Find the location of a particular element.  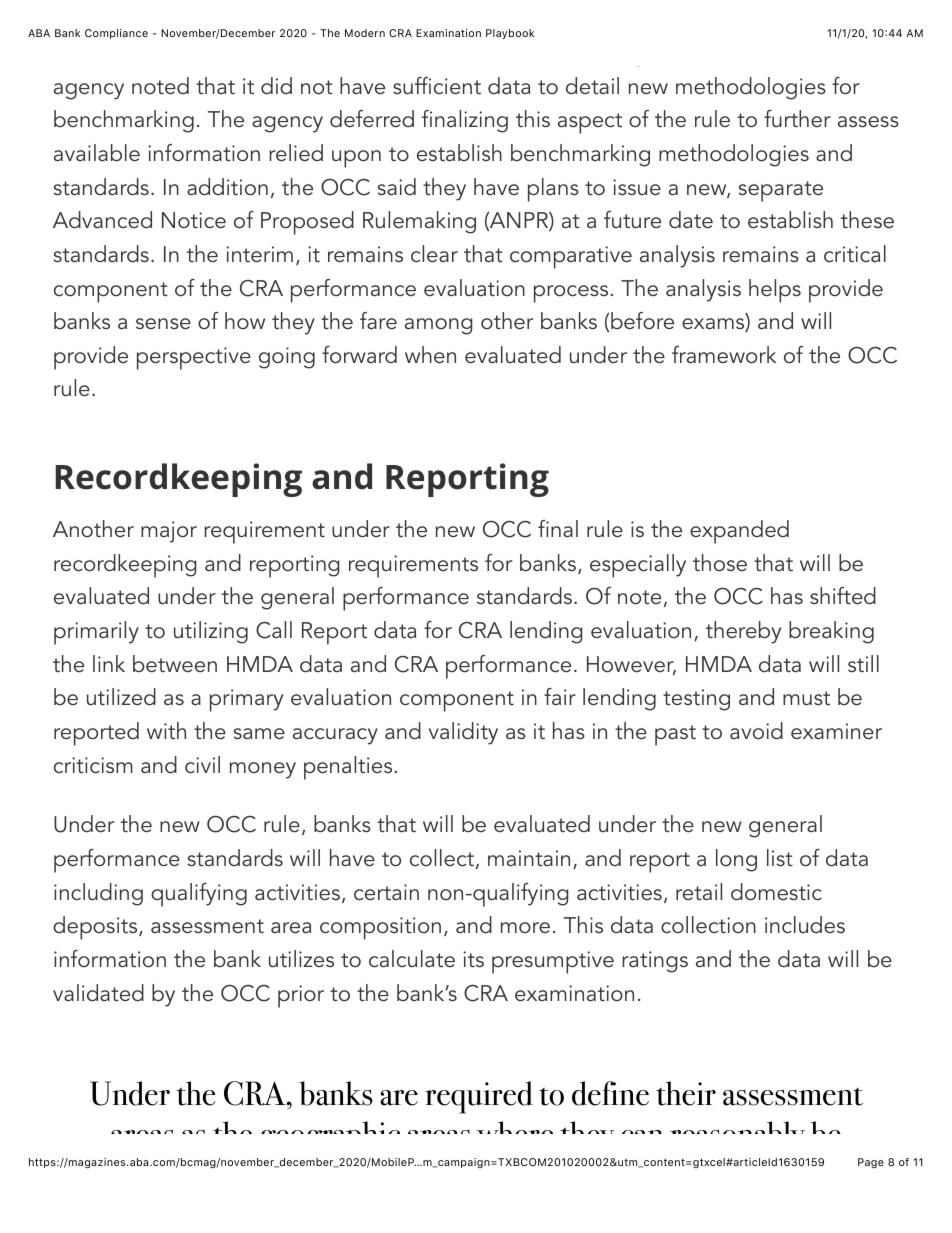

thereby is located at coordinates (743, 632).
